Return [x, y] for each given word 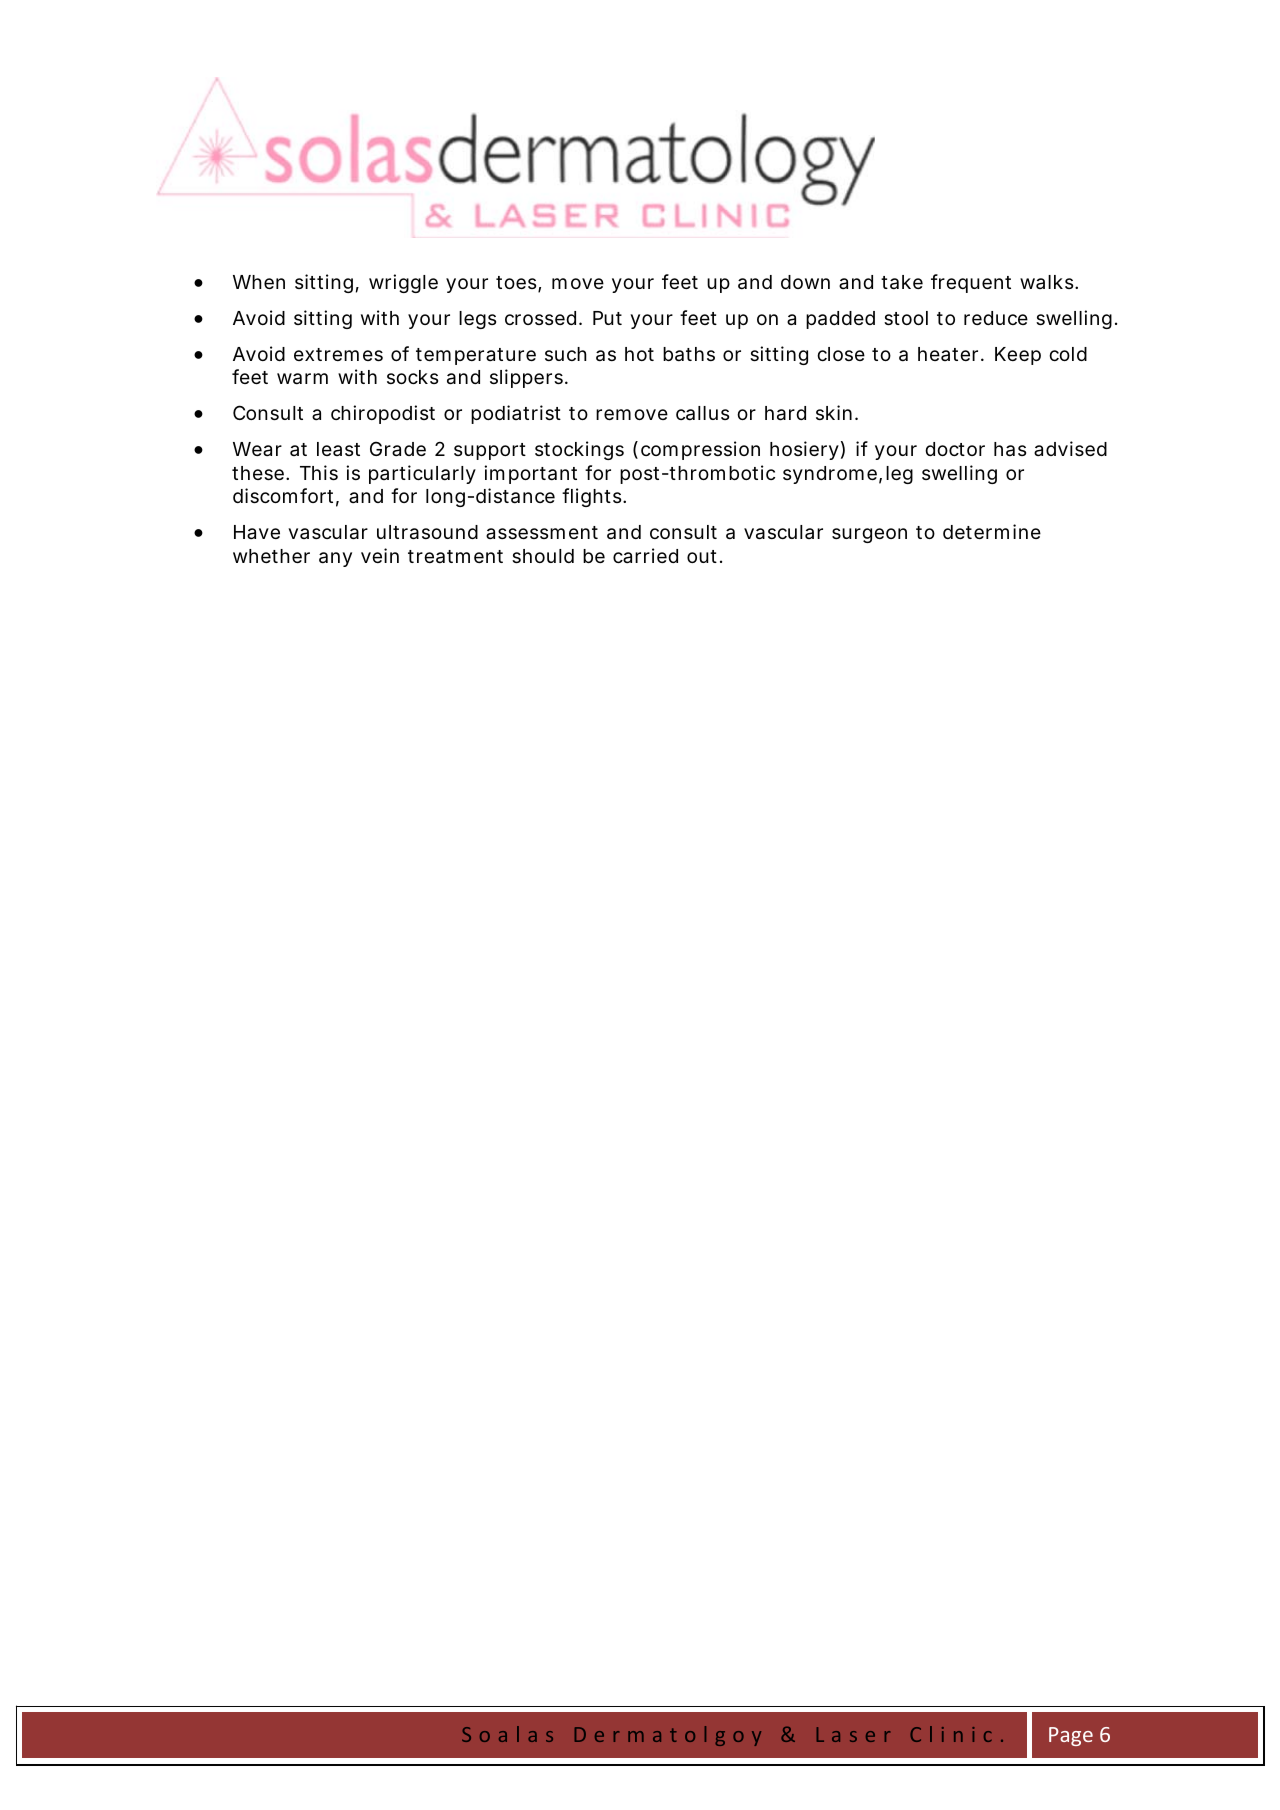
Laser [853, 1734]
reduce [996, 318]
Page [1071, 1736]
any [335, 559]
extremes [338, 354]
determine [992, 531]
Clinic [951, 1734]
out [702, 556]
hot [639, 354]
